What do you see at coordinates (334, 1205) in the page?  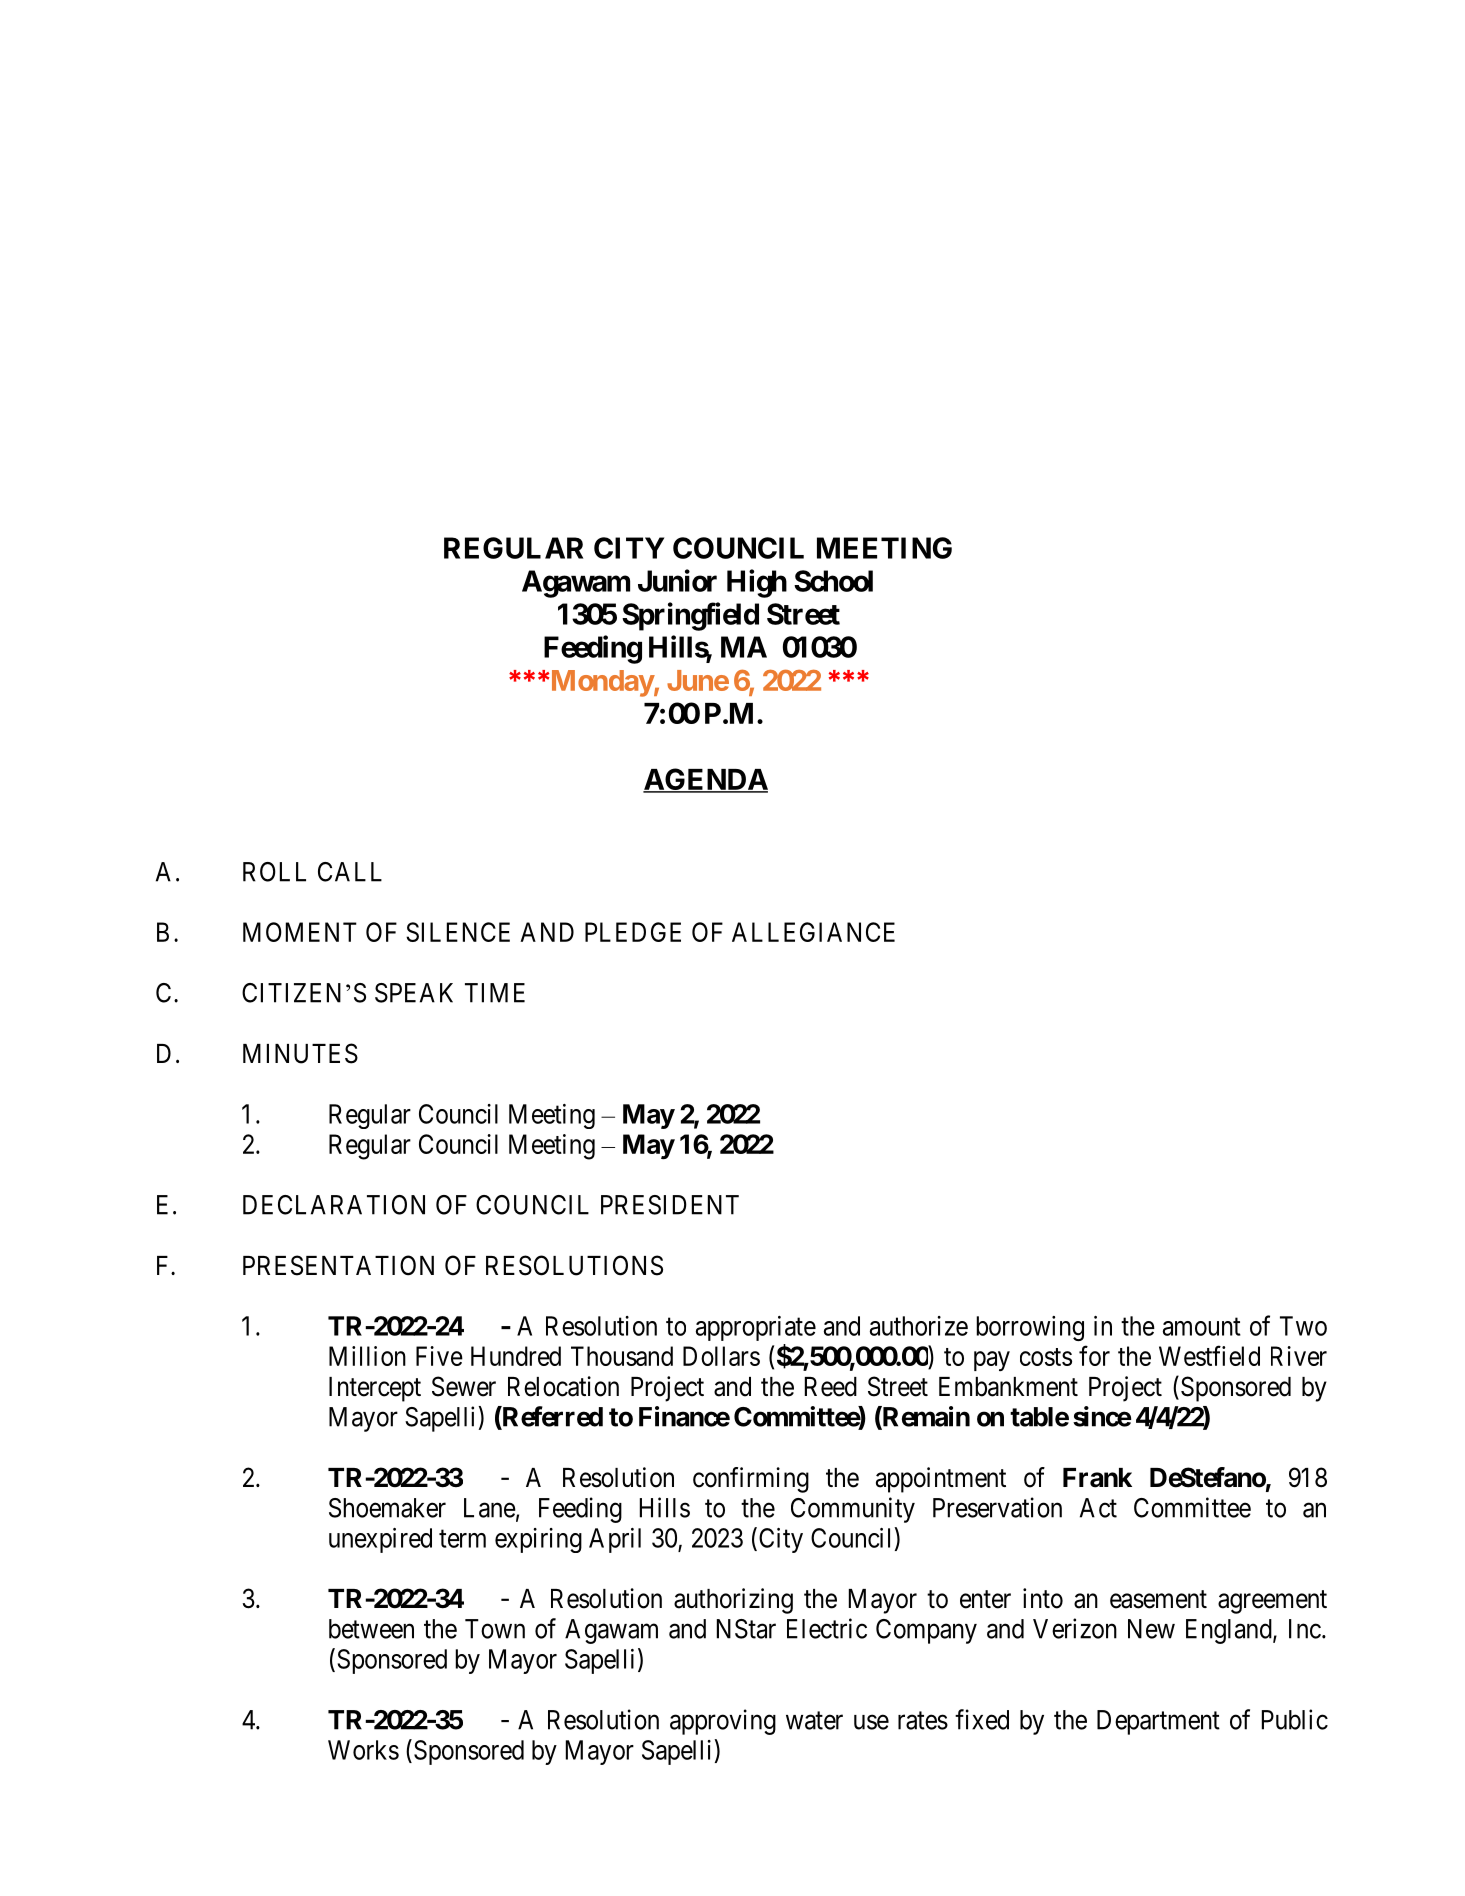 I see `DECLARATION` at bounding box center [334, 1205].
